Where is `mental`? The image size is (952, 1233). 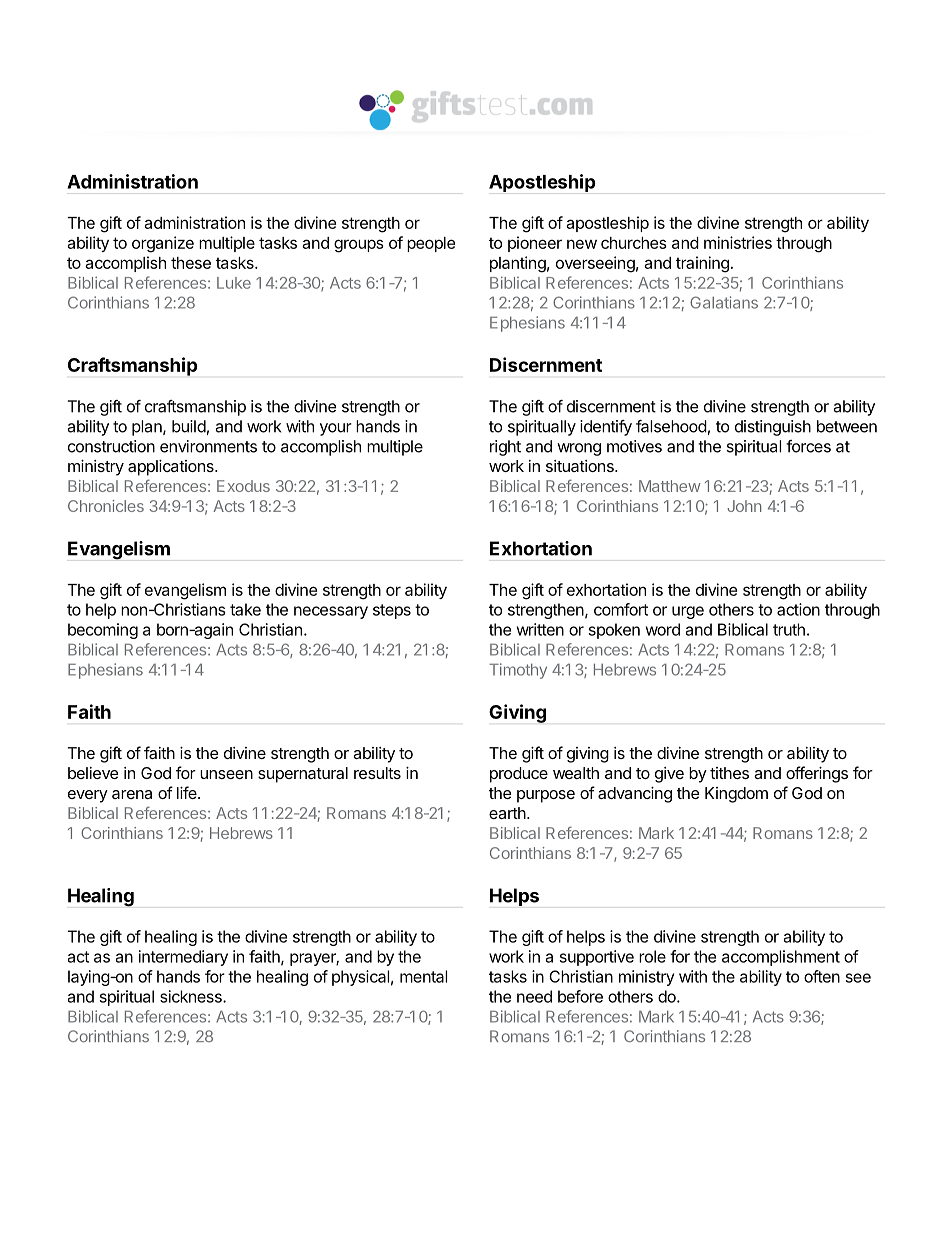 mental is located at coordinates (423, 976).
